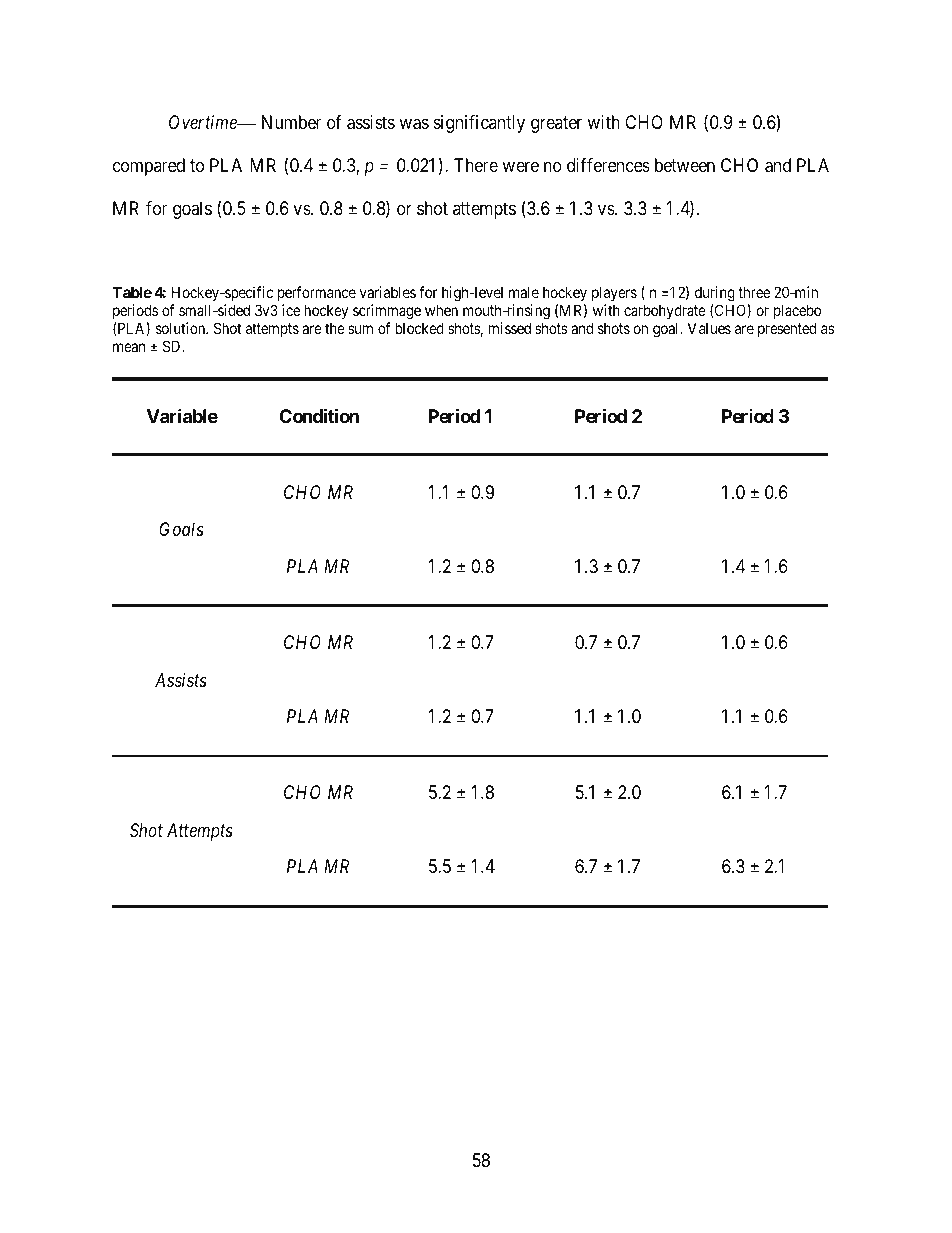 This page has height=1233, width=952. Describe the element at coordinates (204, 122) in the page. I see `Overtime` at that location.
